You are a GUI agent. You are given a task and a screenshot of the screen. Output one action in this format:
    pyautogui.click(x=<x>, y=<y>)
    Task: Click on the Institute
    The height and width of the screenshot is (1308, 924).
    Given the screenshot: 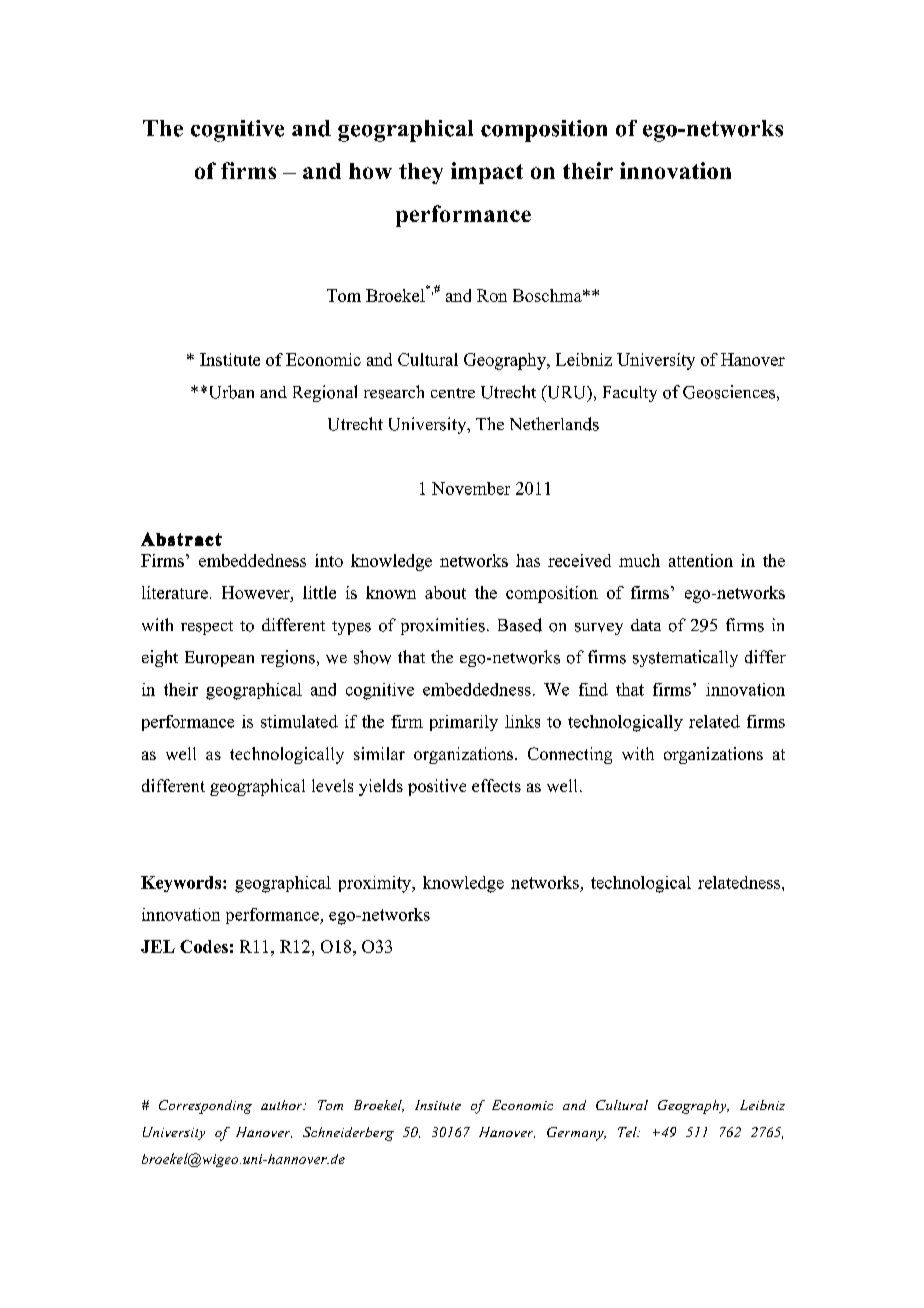 What is the action you would take?
    pyautogui.click(x=230, y=359)
